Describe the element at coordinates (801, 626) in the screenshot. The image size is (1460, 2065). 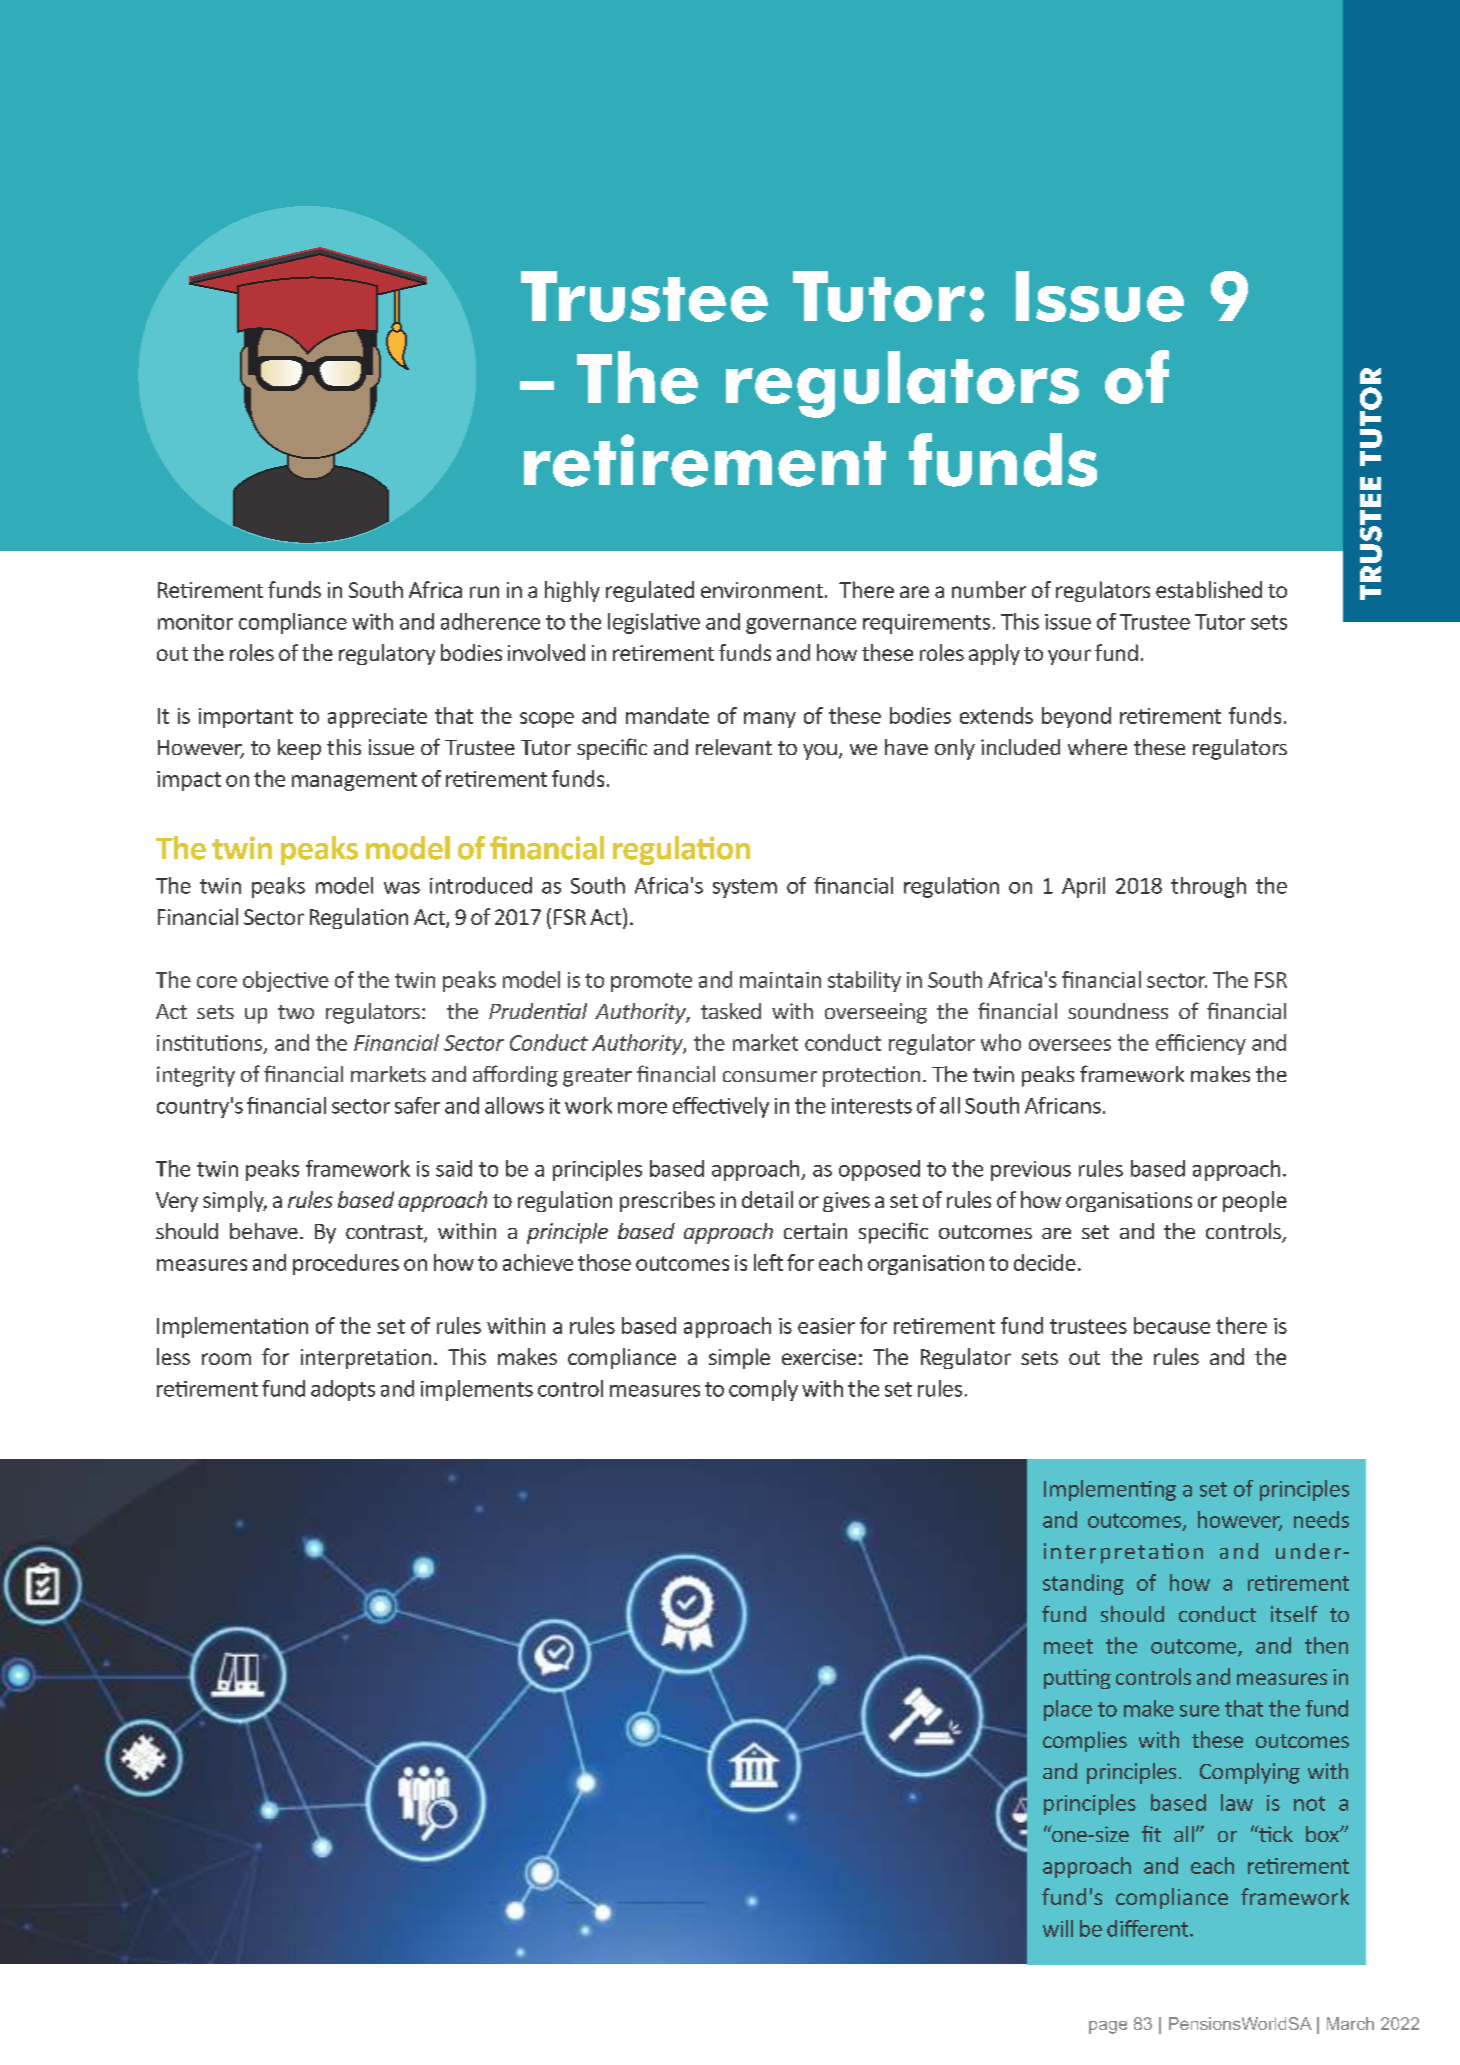
I see `governance` at that location.
